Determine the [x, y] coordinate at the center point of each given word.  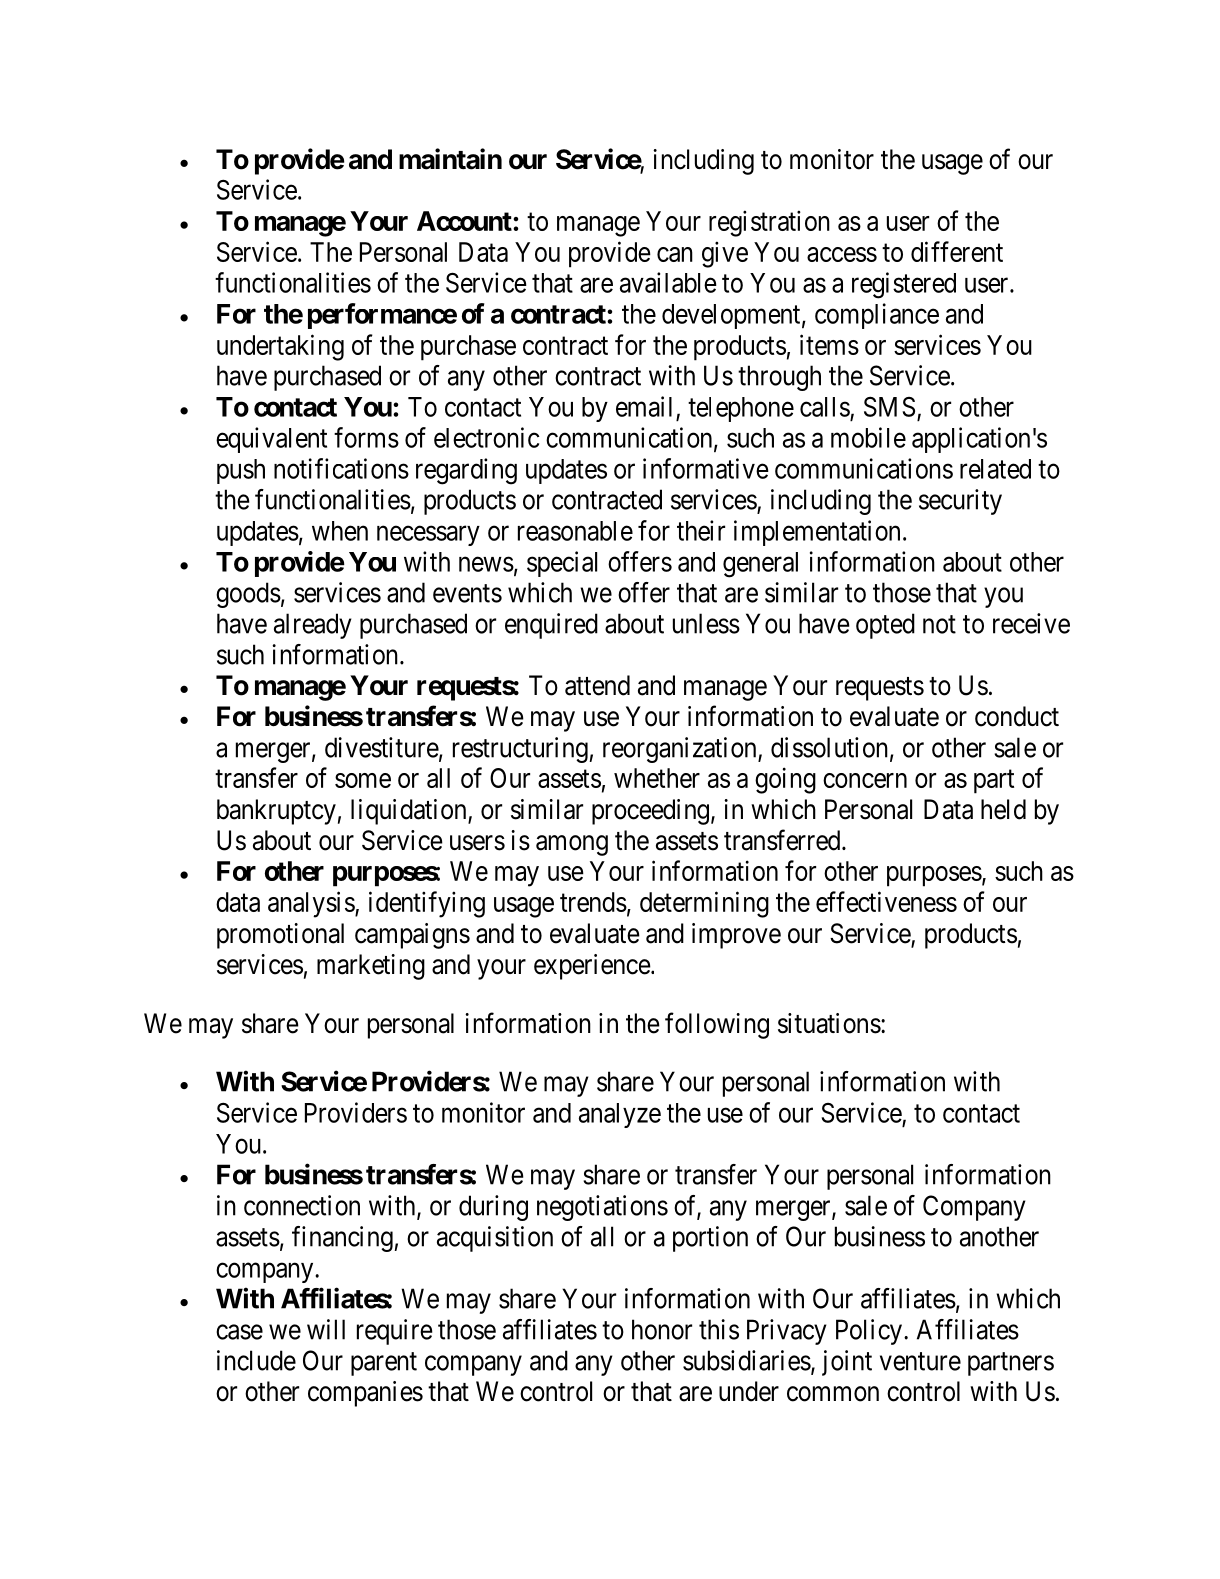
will [326, 1329]
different [957, 251]
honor [662, 1329]
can [675, 254]
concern [865, 780]
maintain [450, 159]
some [363, 780]
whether [657, 778]
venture [920, 1361]
